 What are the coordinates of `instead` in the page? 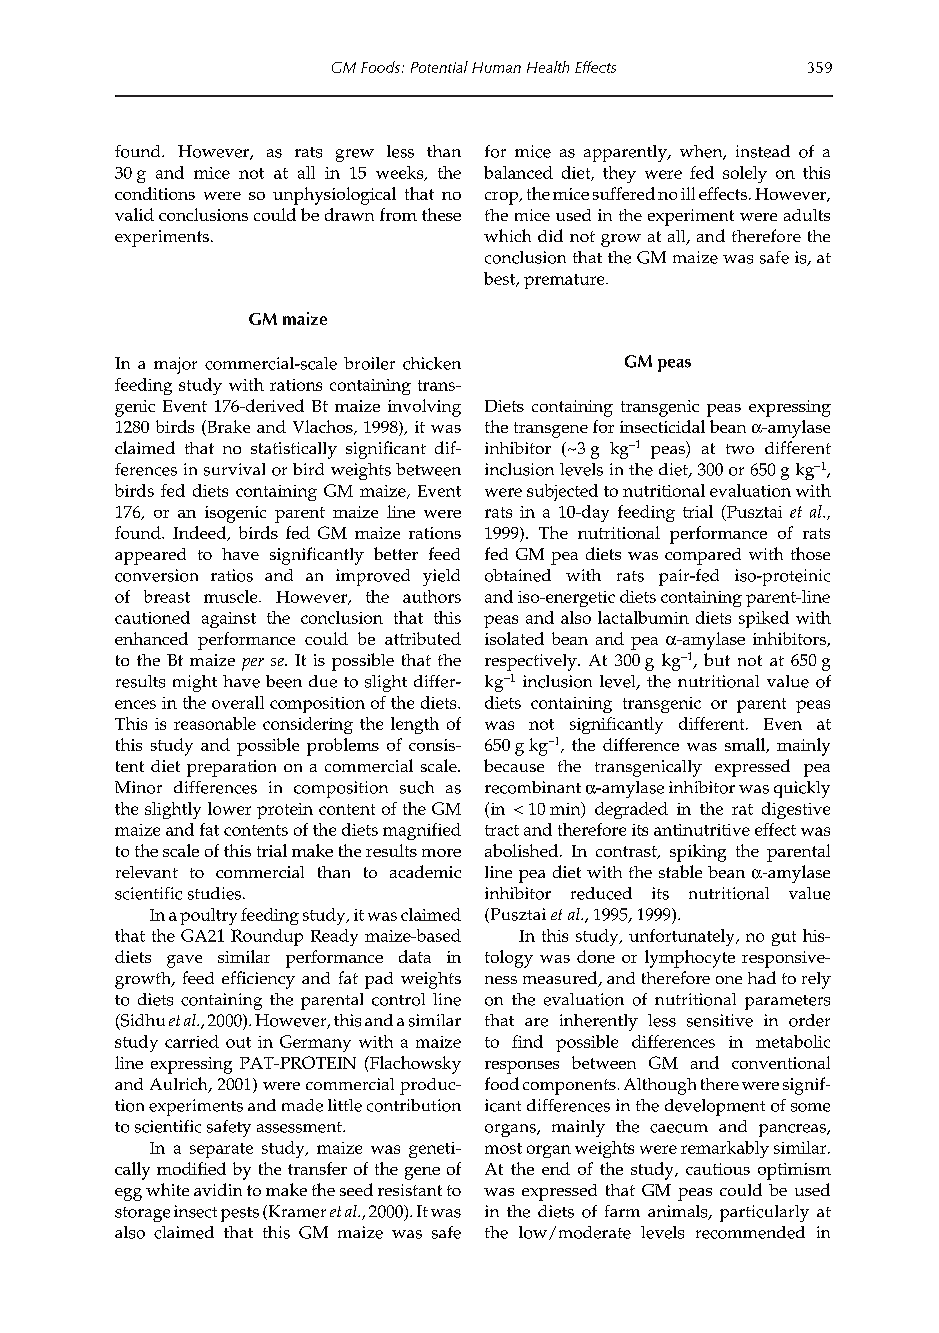 It's located at (763, 151).
